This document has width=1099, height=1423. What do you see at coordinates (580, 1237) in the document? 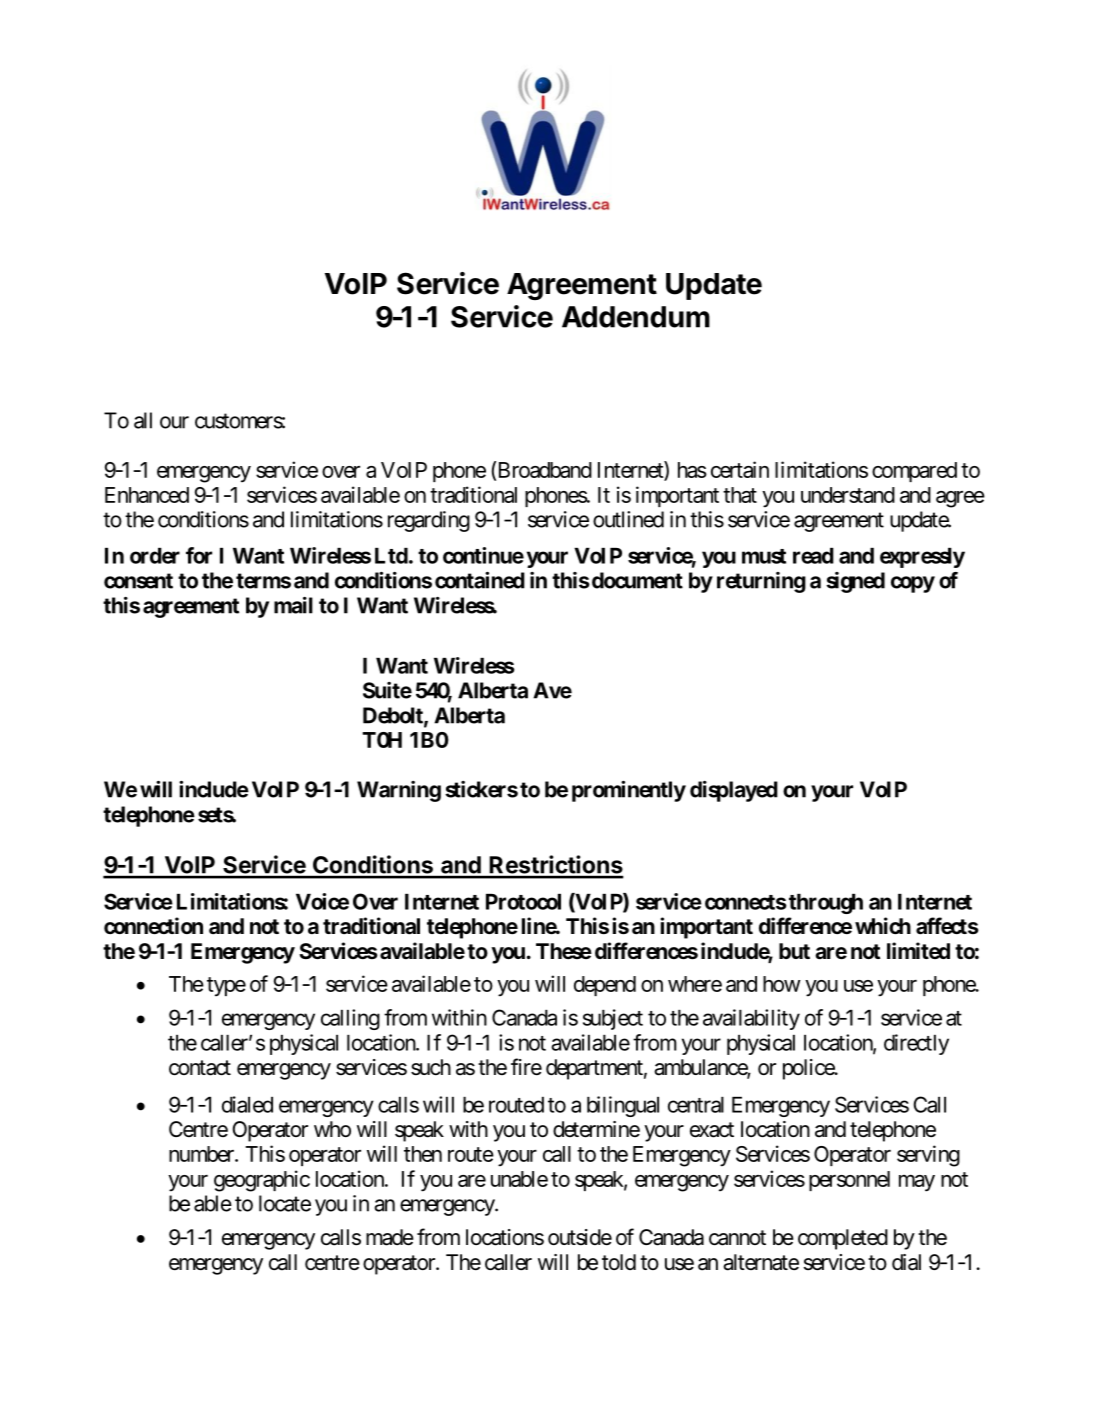
I see `outside` at bounding box center [580, 1237].
